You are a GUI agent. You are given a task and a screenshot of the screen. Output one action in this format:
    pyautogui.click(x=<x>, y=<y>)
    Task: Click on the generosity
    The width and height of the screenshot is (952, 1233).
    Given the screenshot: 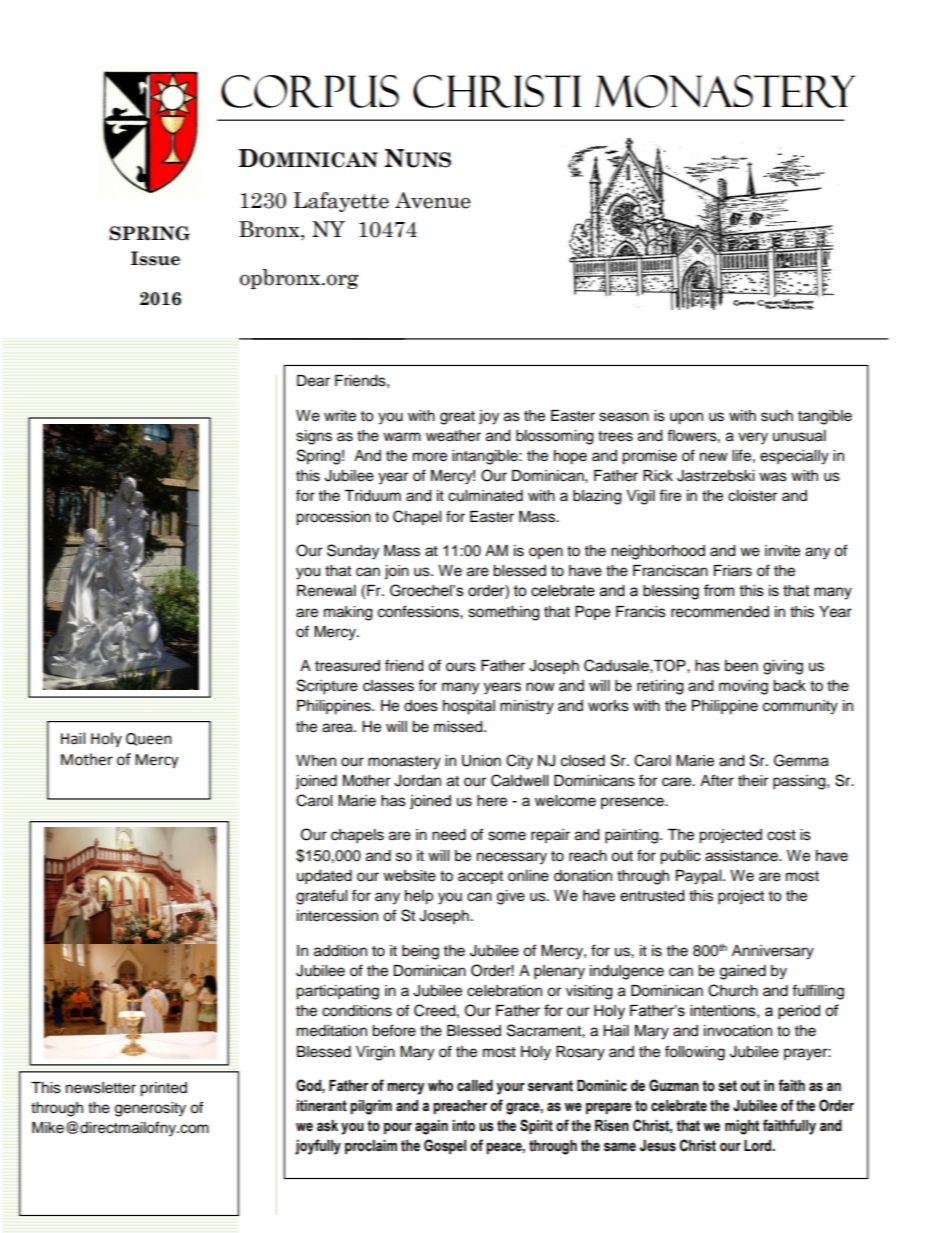 What is the action you would take?
    pyautogui.click(x=150, y=1109)
